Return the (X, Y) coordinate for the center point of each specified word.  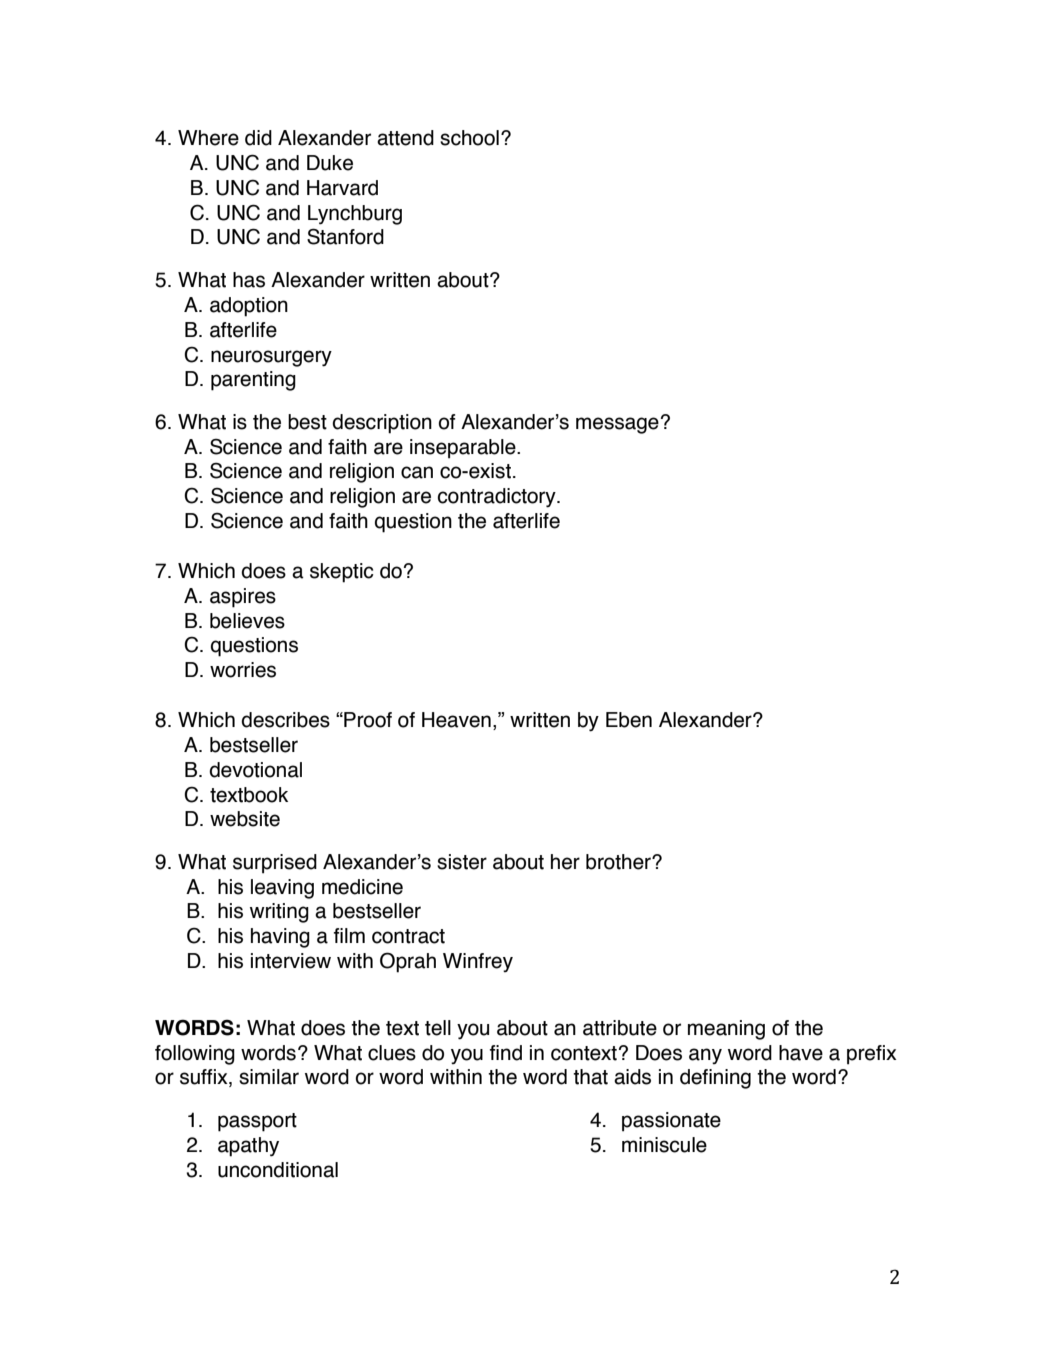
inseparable (464, 449)
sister (462, 862)
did (258, 138)
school (469, 138)
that (590, 1077)
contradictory (498, 498)
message (617, 425)
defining (715, 1079)
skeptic (342, 573)
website (245, 819)
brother (619, 862)
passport (257, 1122)
